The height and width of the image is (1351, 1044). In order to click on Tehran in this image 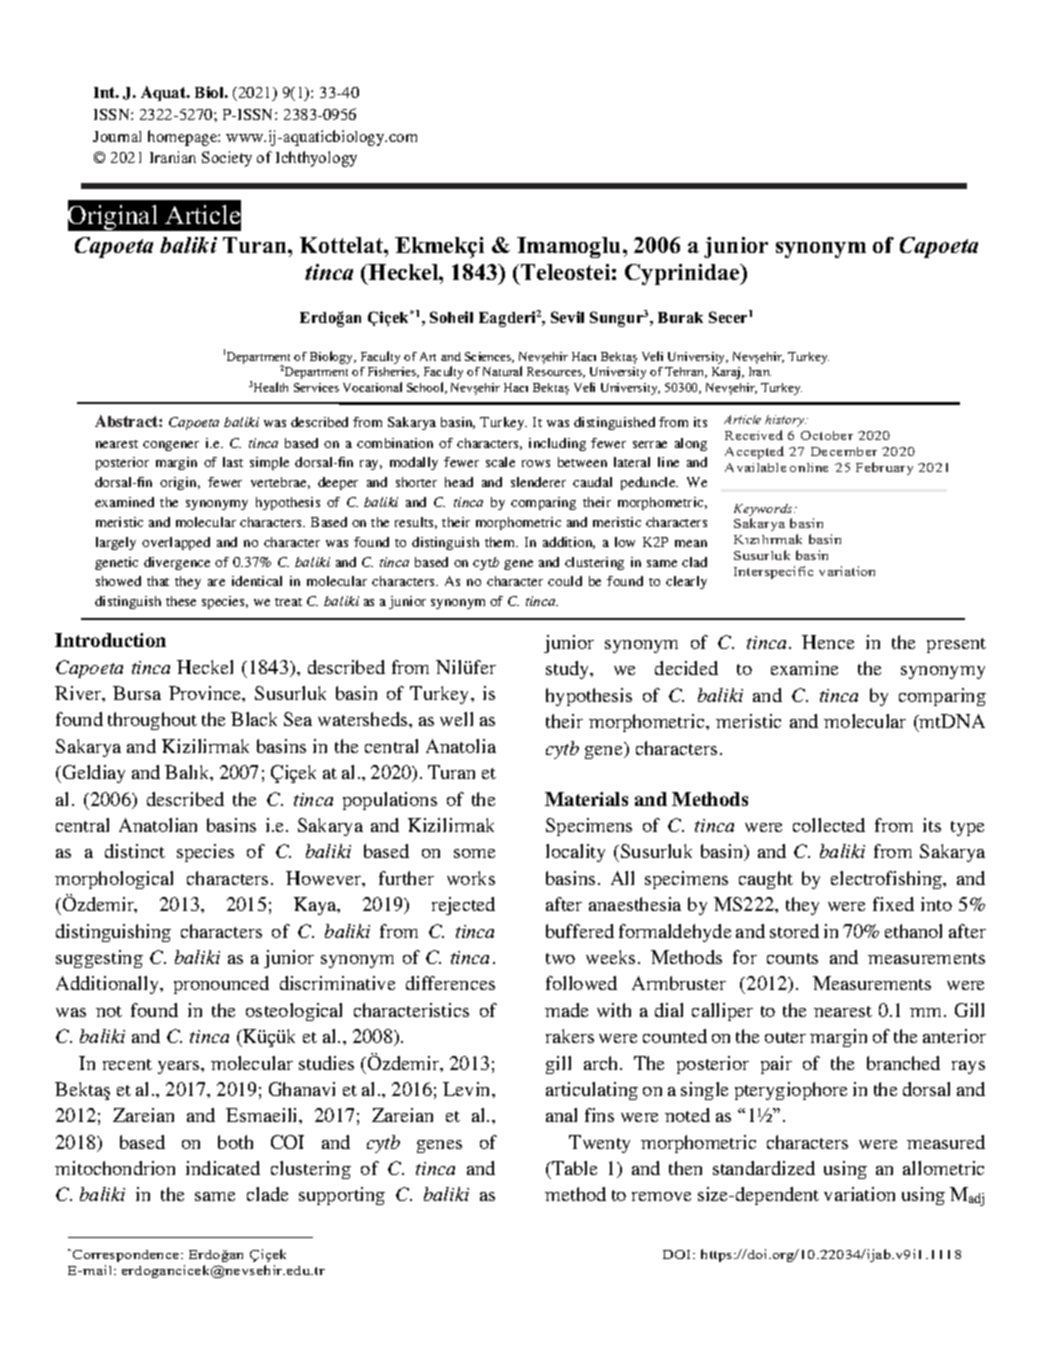, I will do `click(686, 372)`.
